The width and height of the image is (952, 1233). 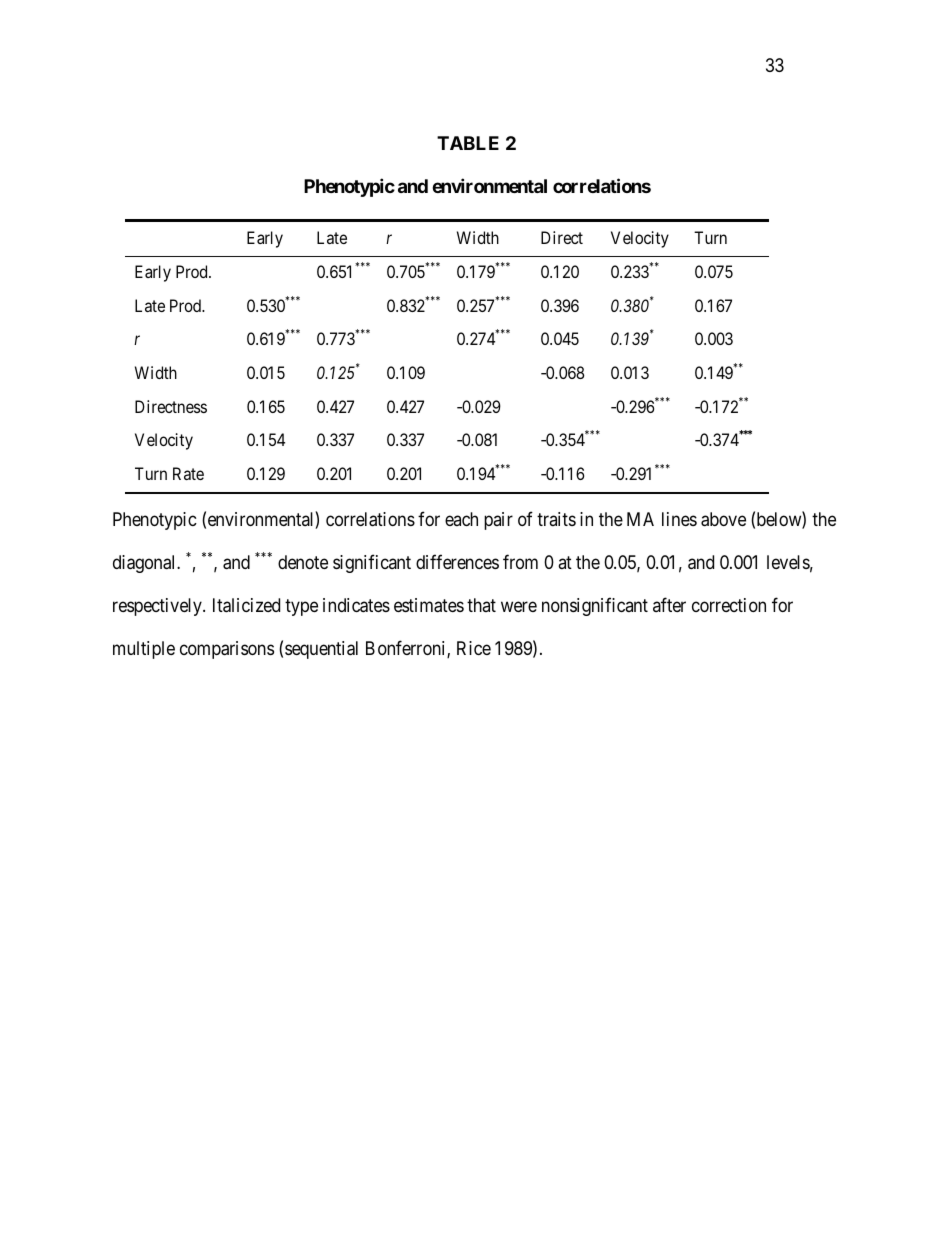 What do you see at coordinates (679, 519) in the image?
I see `lines` at bounding box center [679, 519].
